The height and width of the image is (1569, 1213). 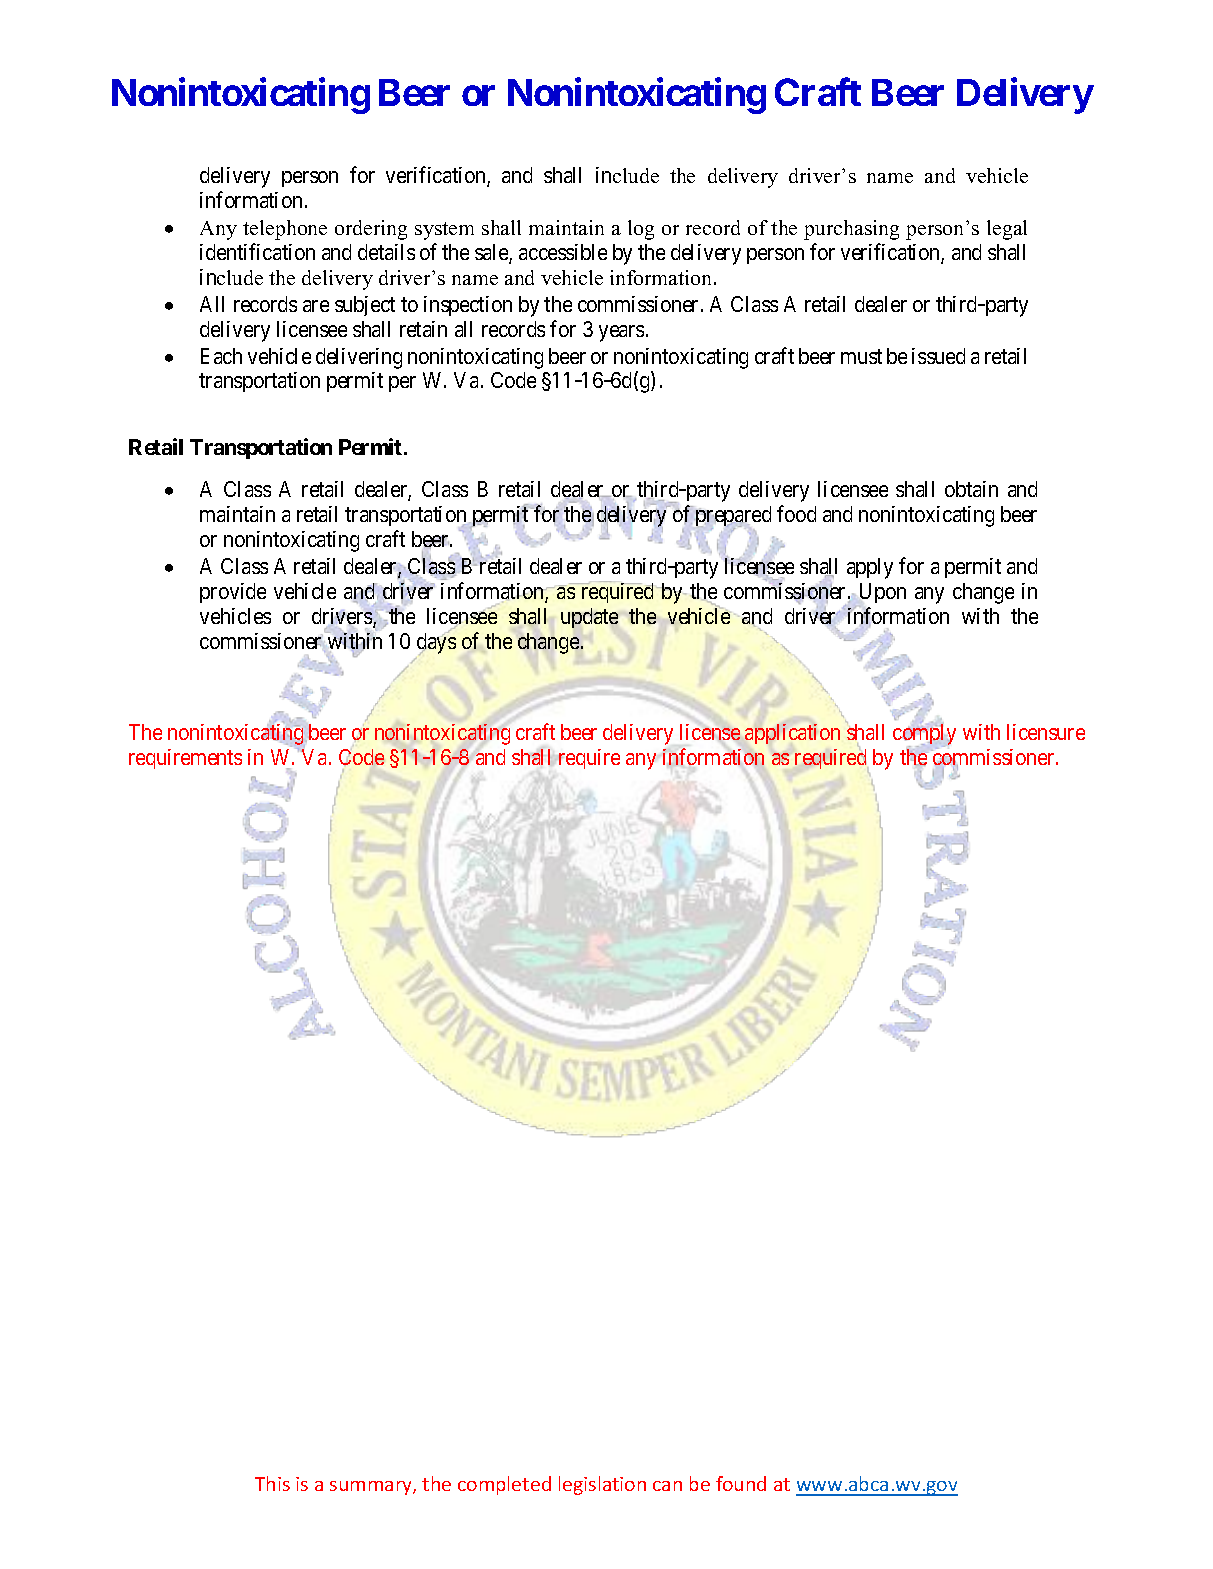 What do you see at coordinates (436, 644) in the image?
I see `days` at bounding box center [436, 644].
